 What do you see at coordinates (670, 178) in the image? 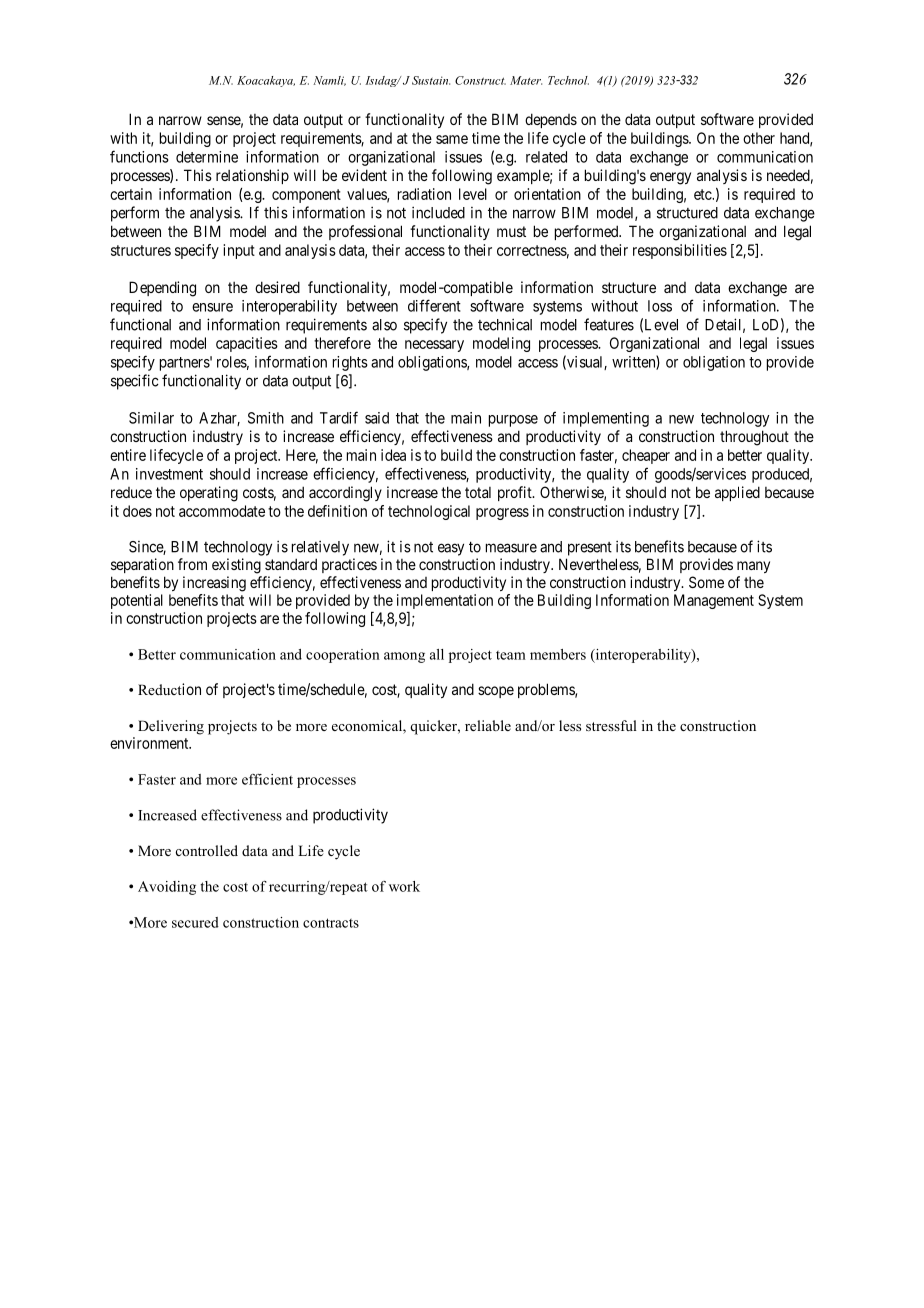
I see `energy` at bounding box center [670, 178].
